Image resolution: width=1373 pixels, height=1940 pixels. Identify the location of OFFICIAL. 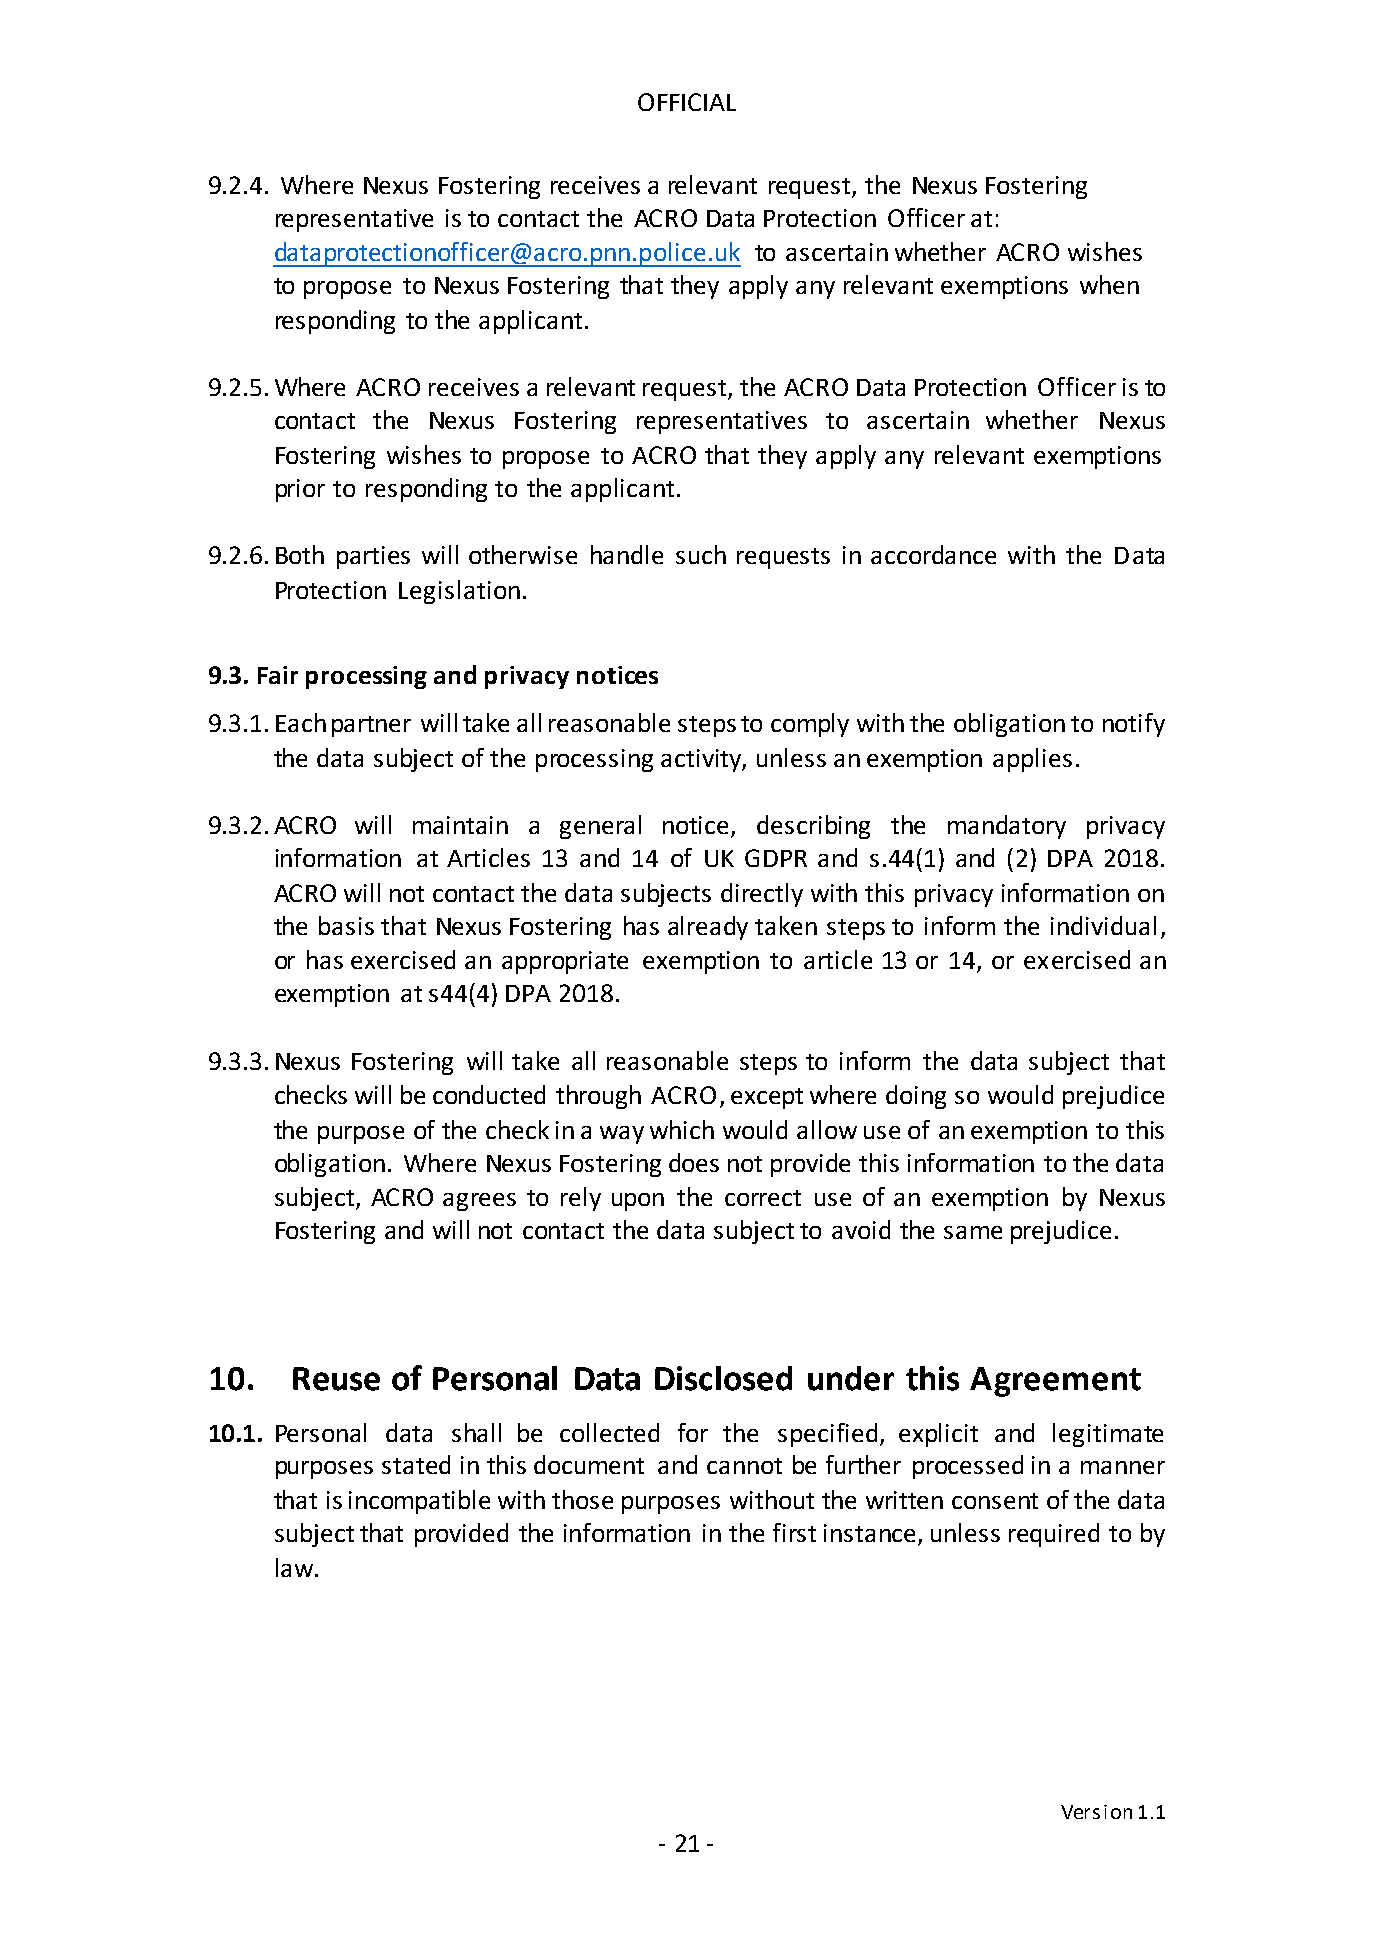
(687, 102).
